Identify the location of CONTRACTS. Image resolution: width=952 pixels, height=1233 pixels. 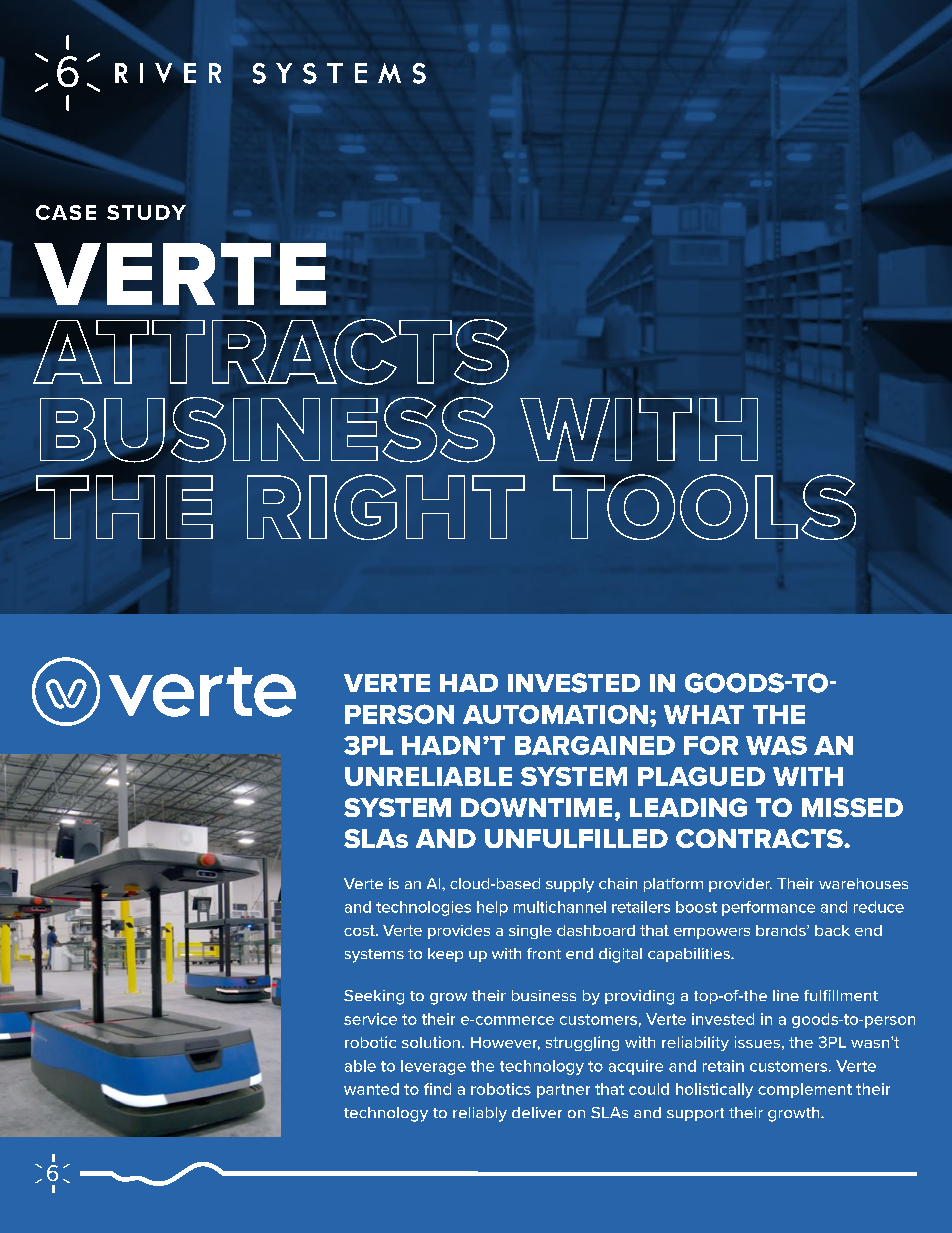
(760, 838).
